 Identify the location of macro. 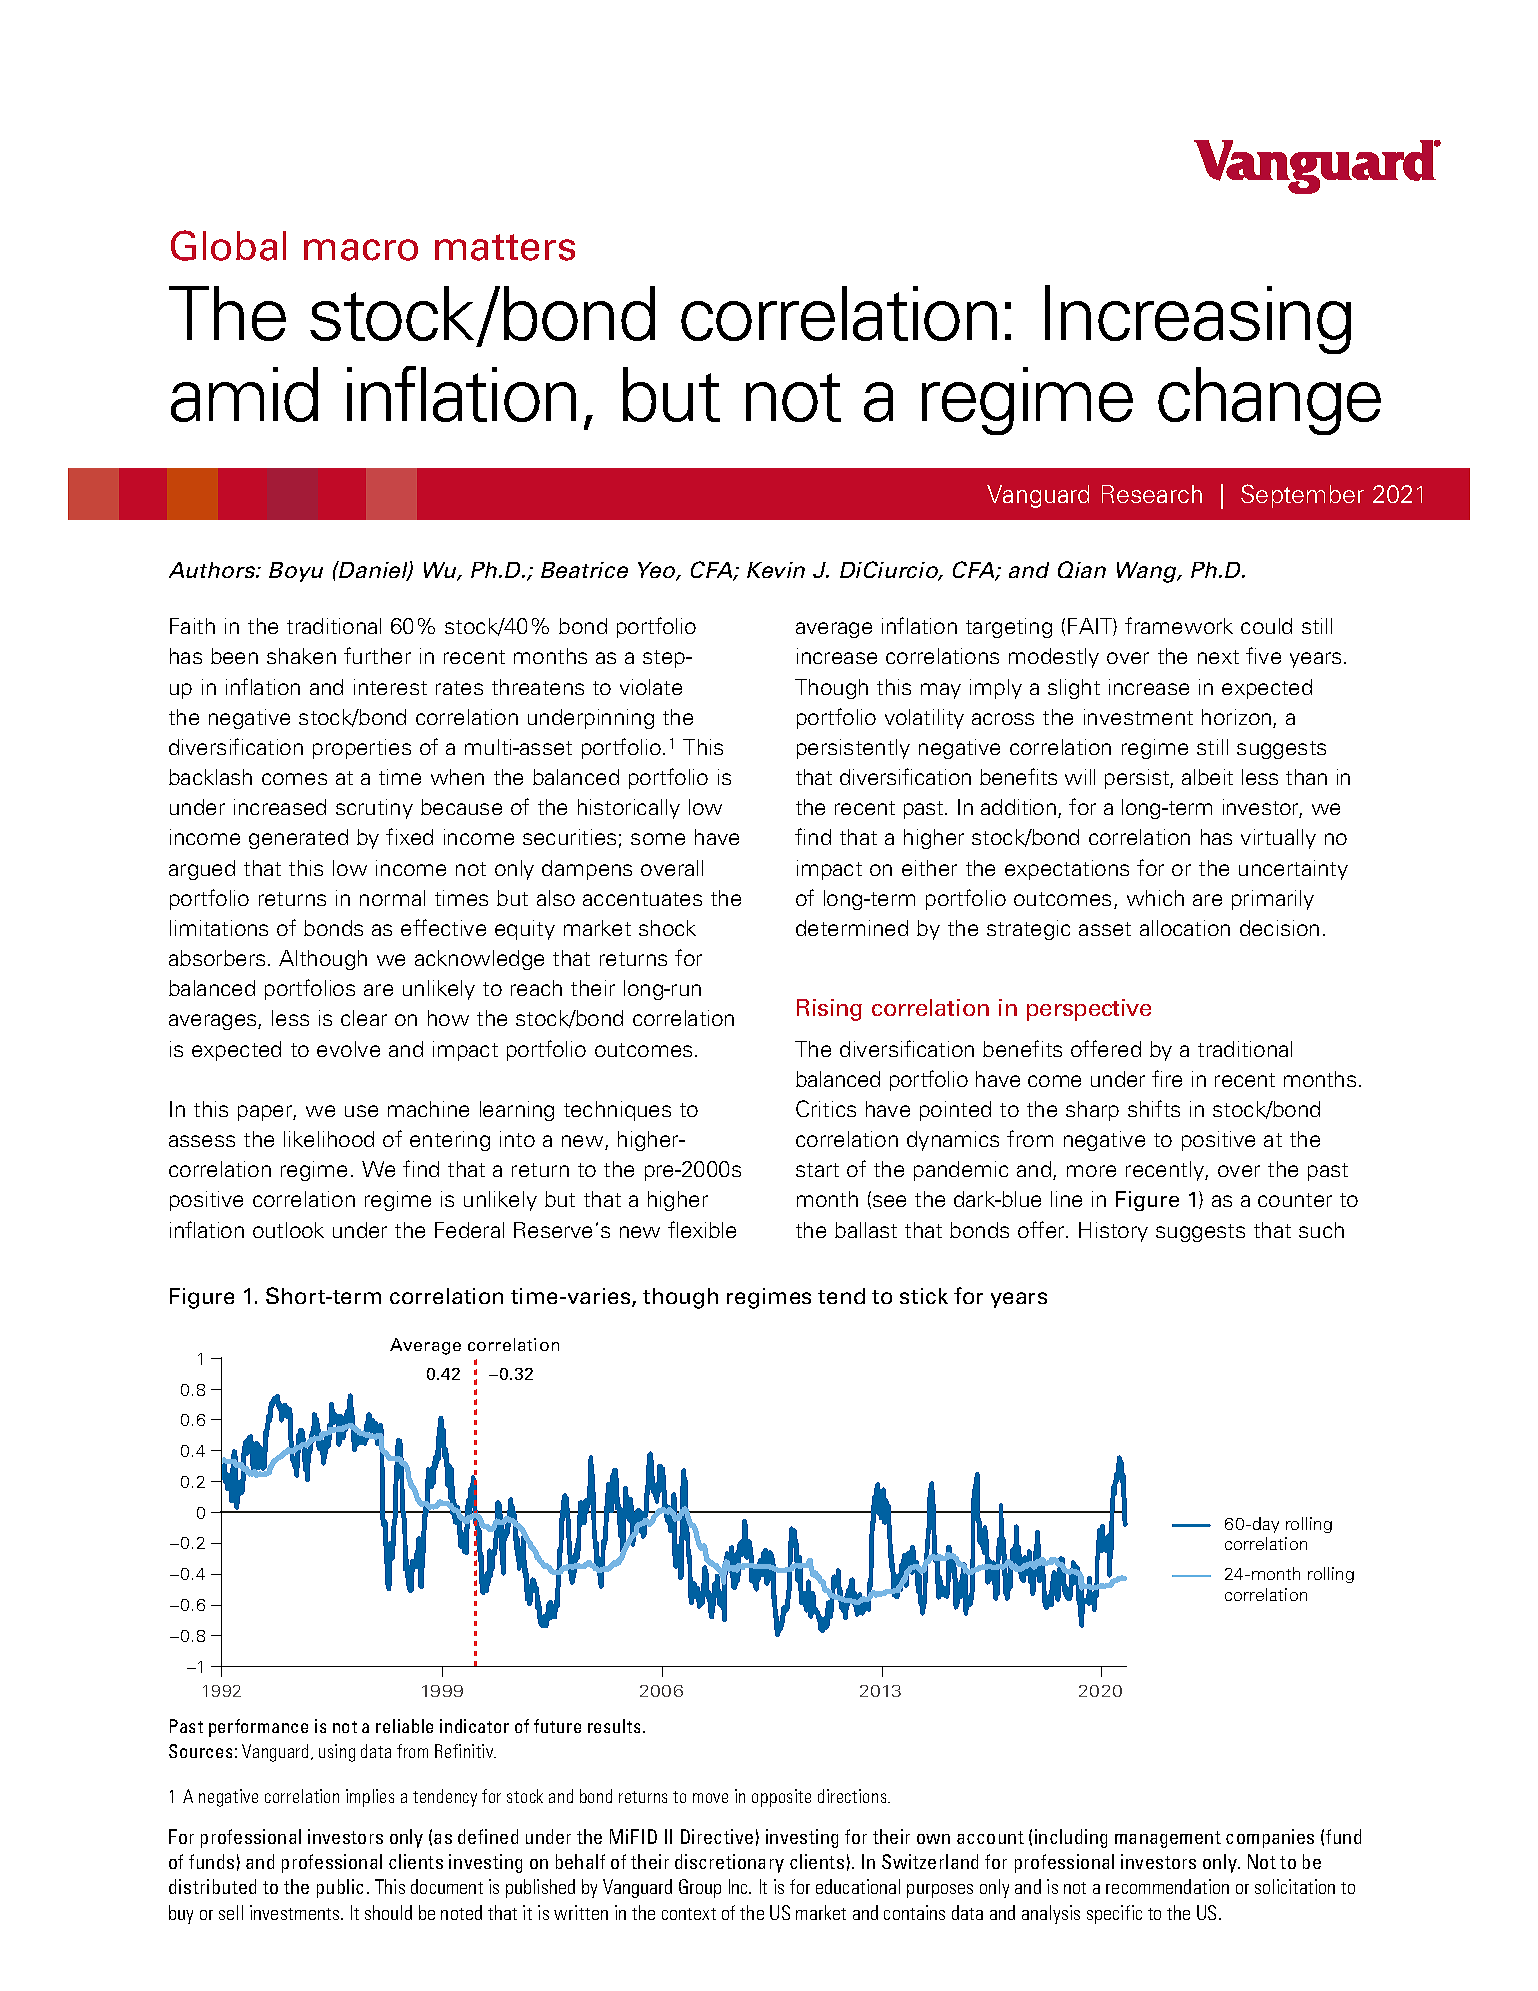
(361, 250).
